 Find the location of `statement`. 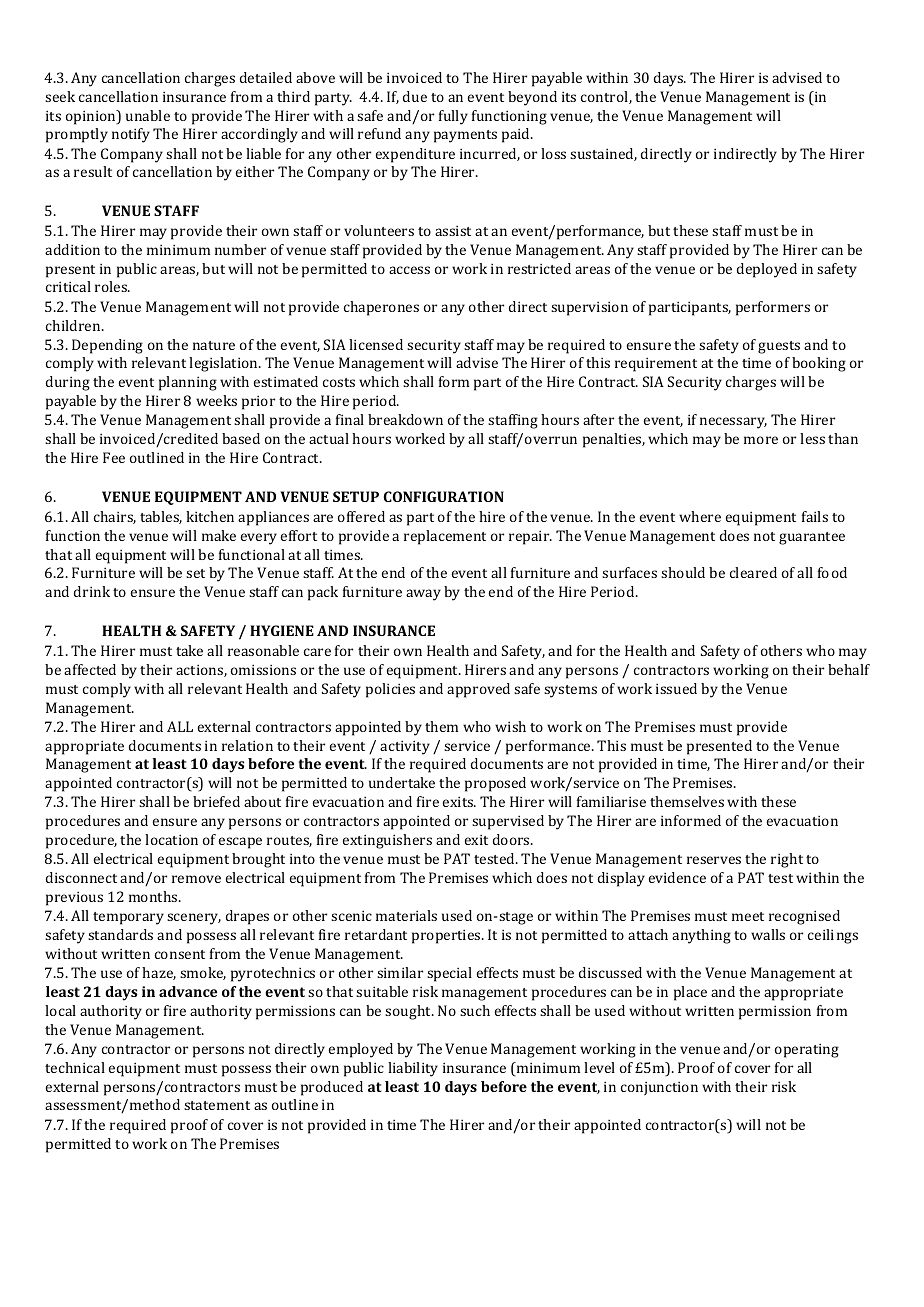

statement is located at coordinates (217, 1105).
